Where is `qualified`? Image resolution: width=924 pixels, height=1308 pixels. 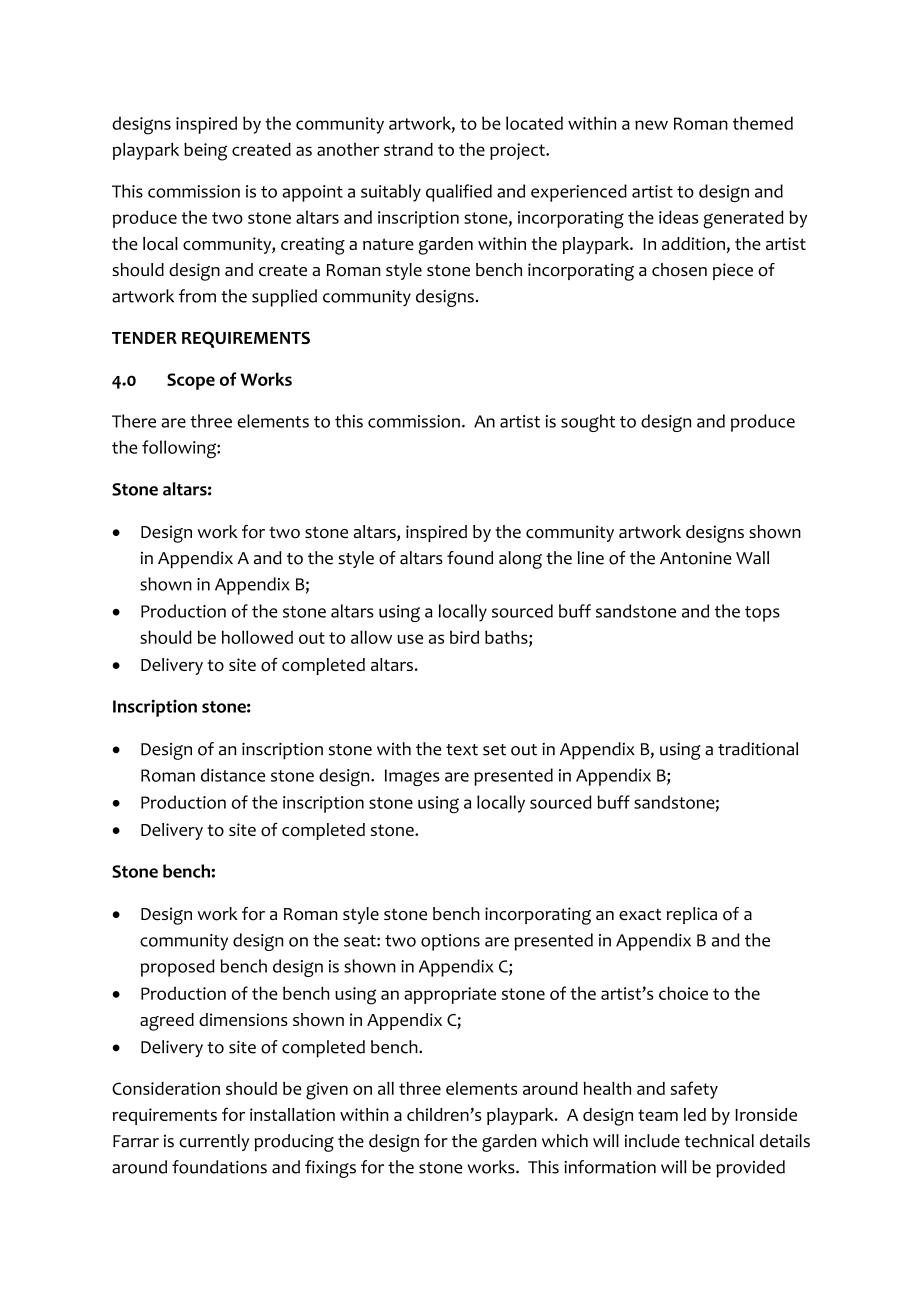
qualified is located at coordinates (459, 193).
